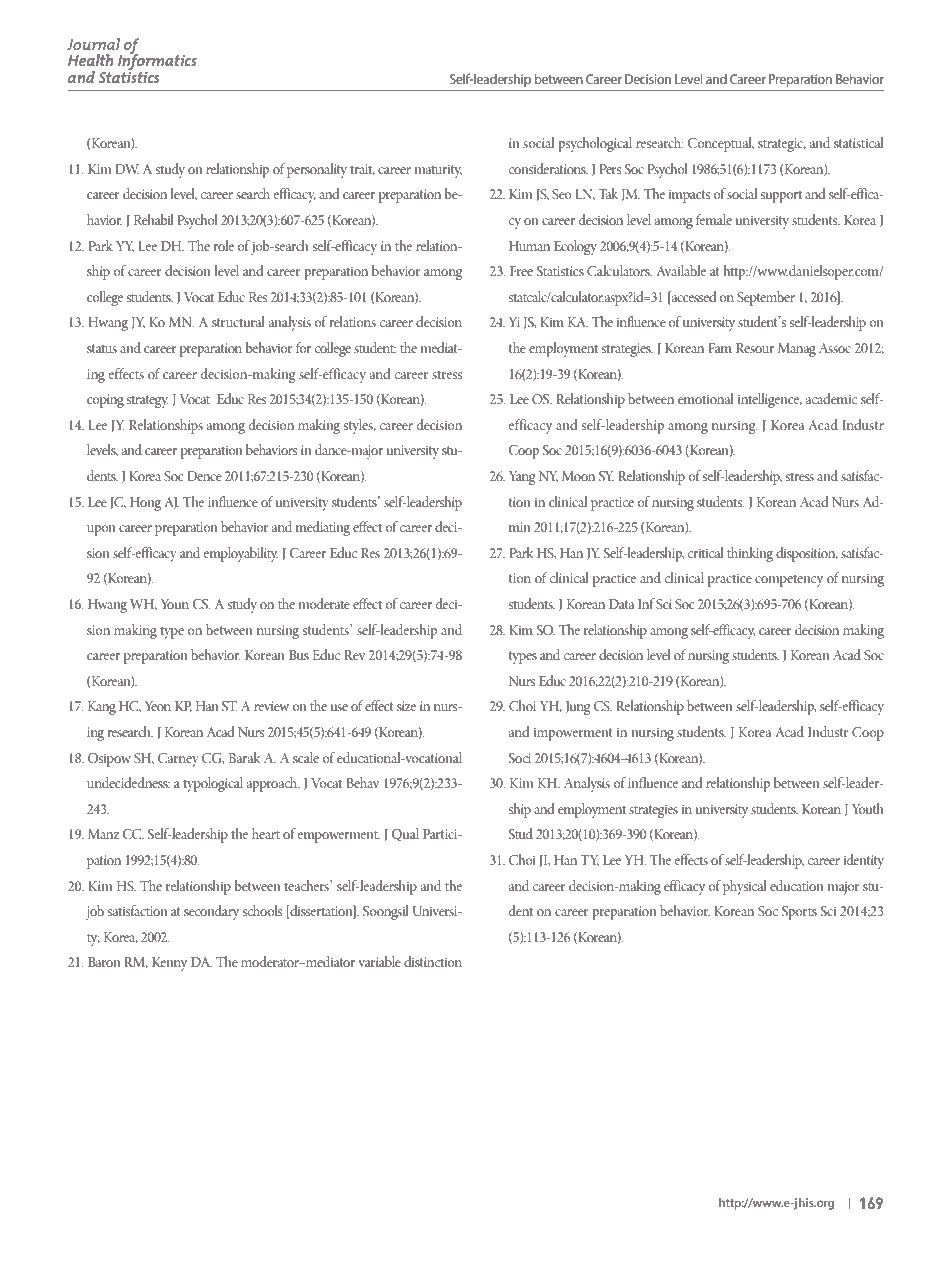 The image size is (952, 1270). Describe the element at coordinates (147, 401) in the screenshot. I see `strategy` at that location.
